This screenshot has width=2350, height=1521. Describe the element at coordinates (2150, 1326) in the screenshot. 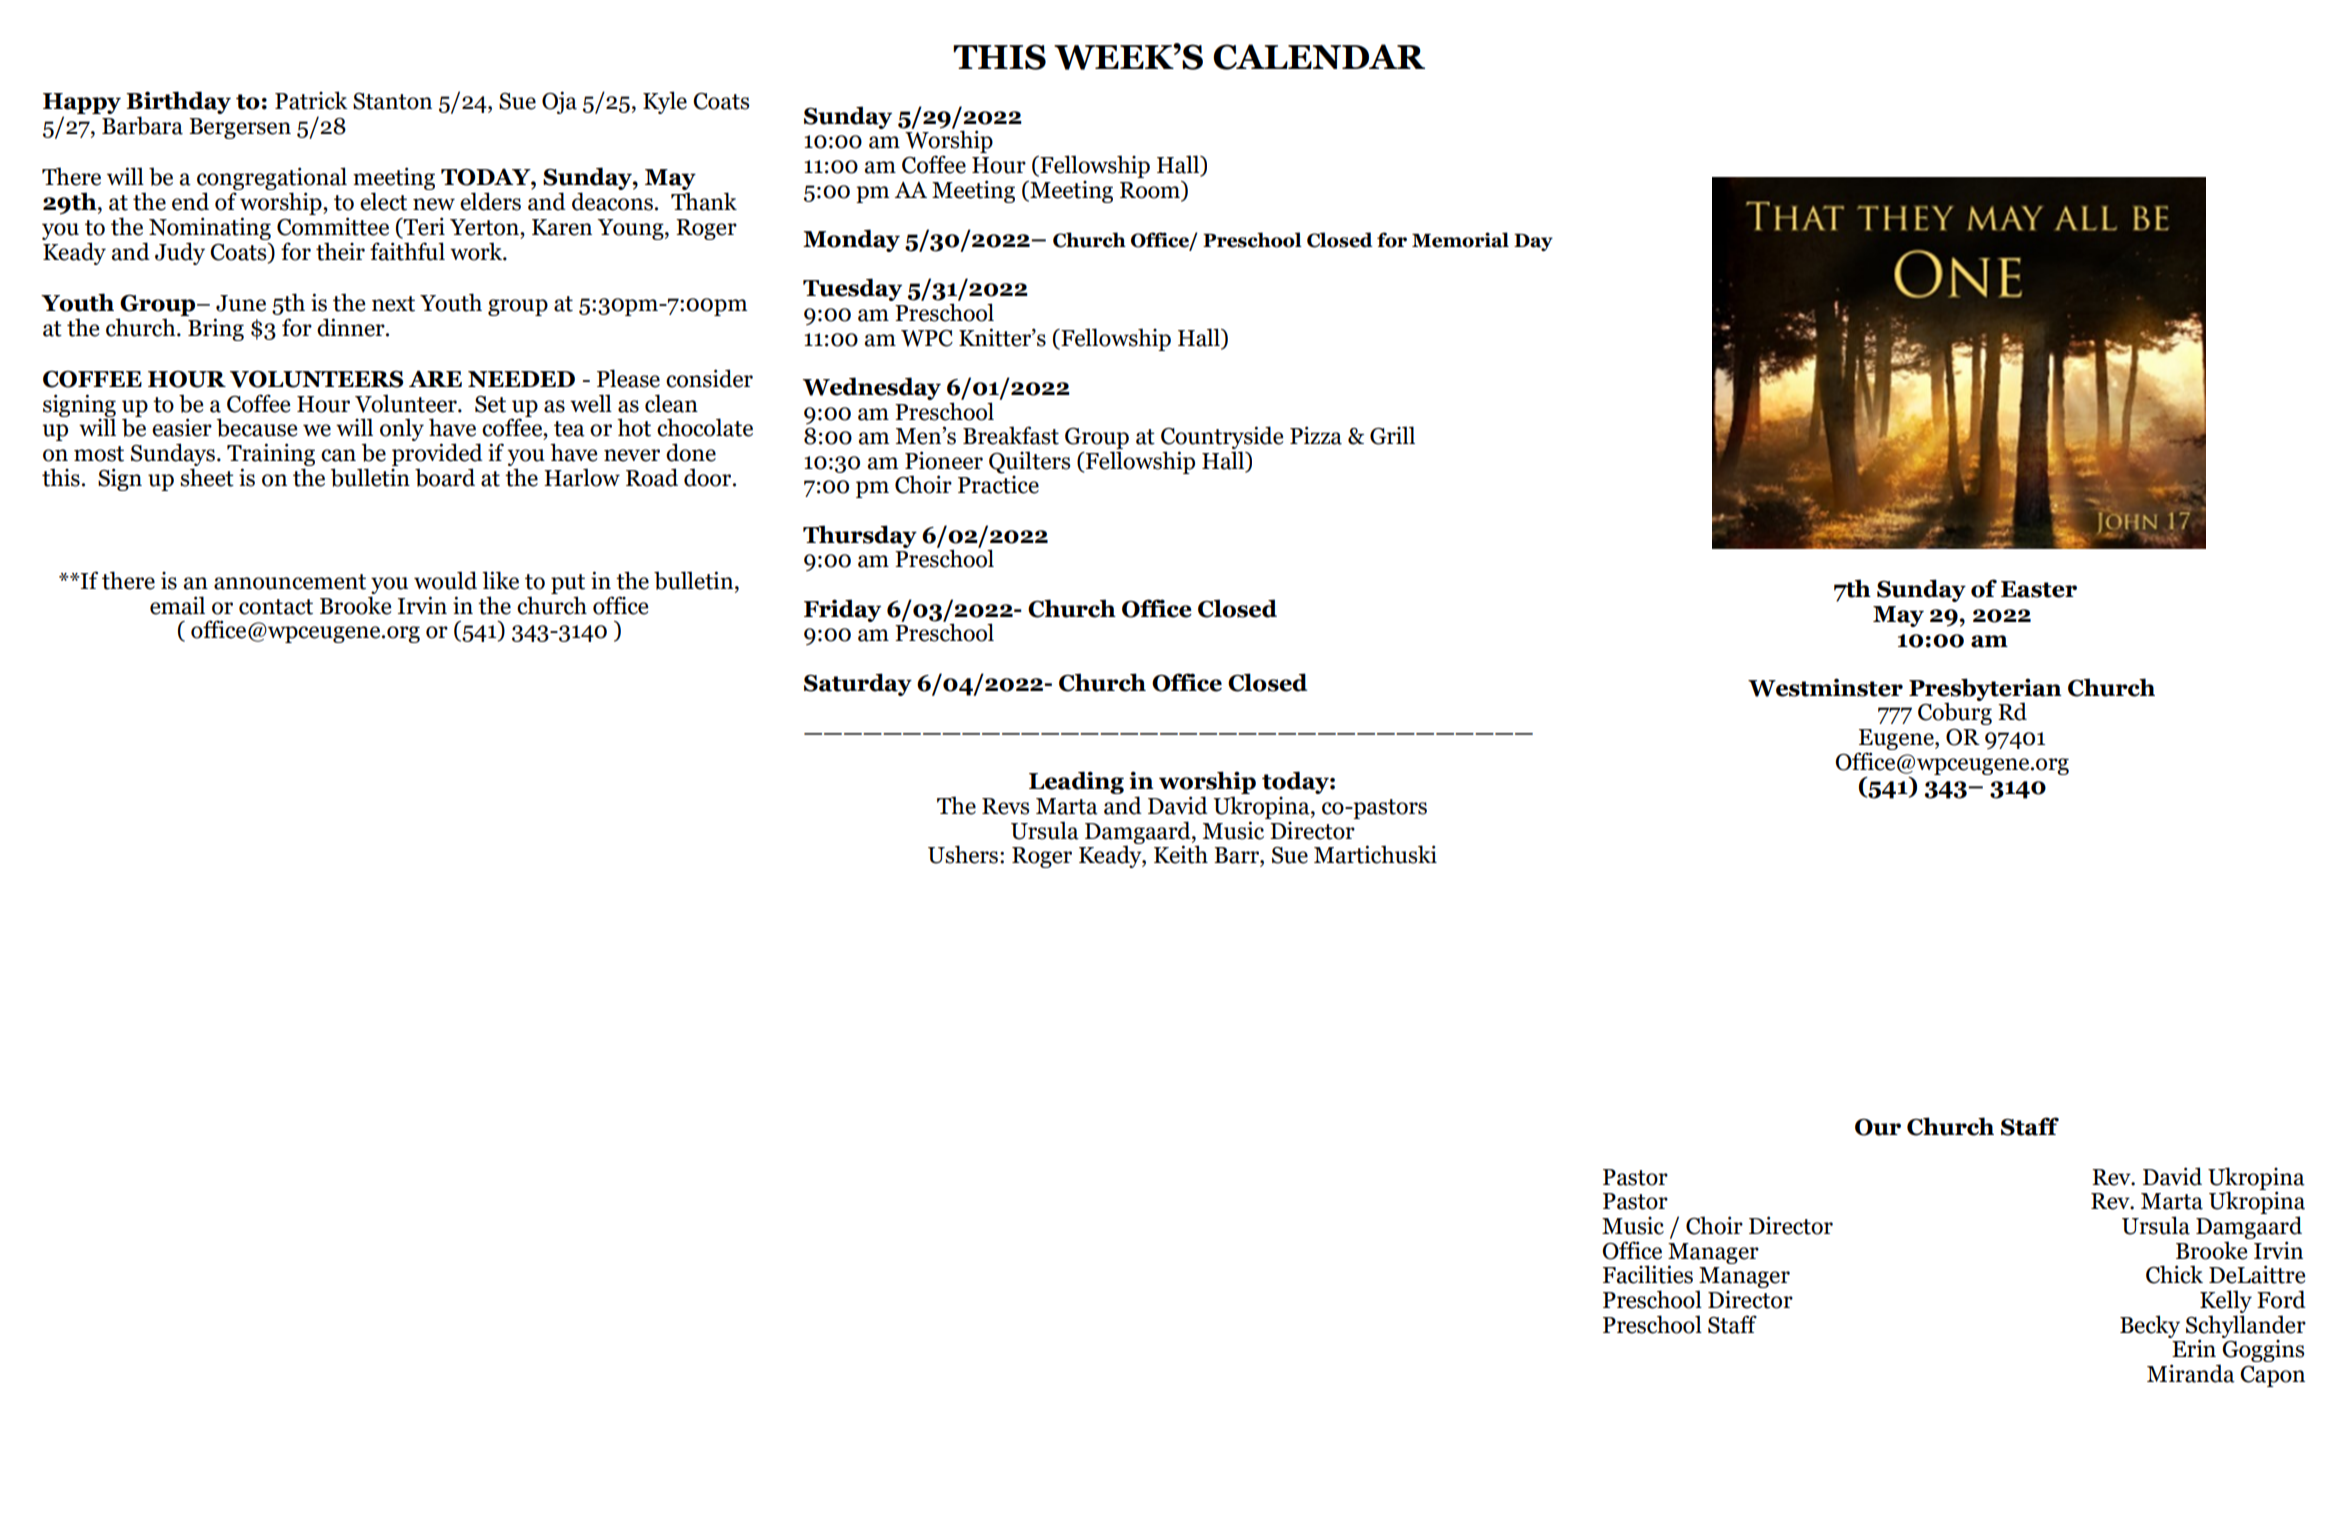

I see `Becky` at that location.
